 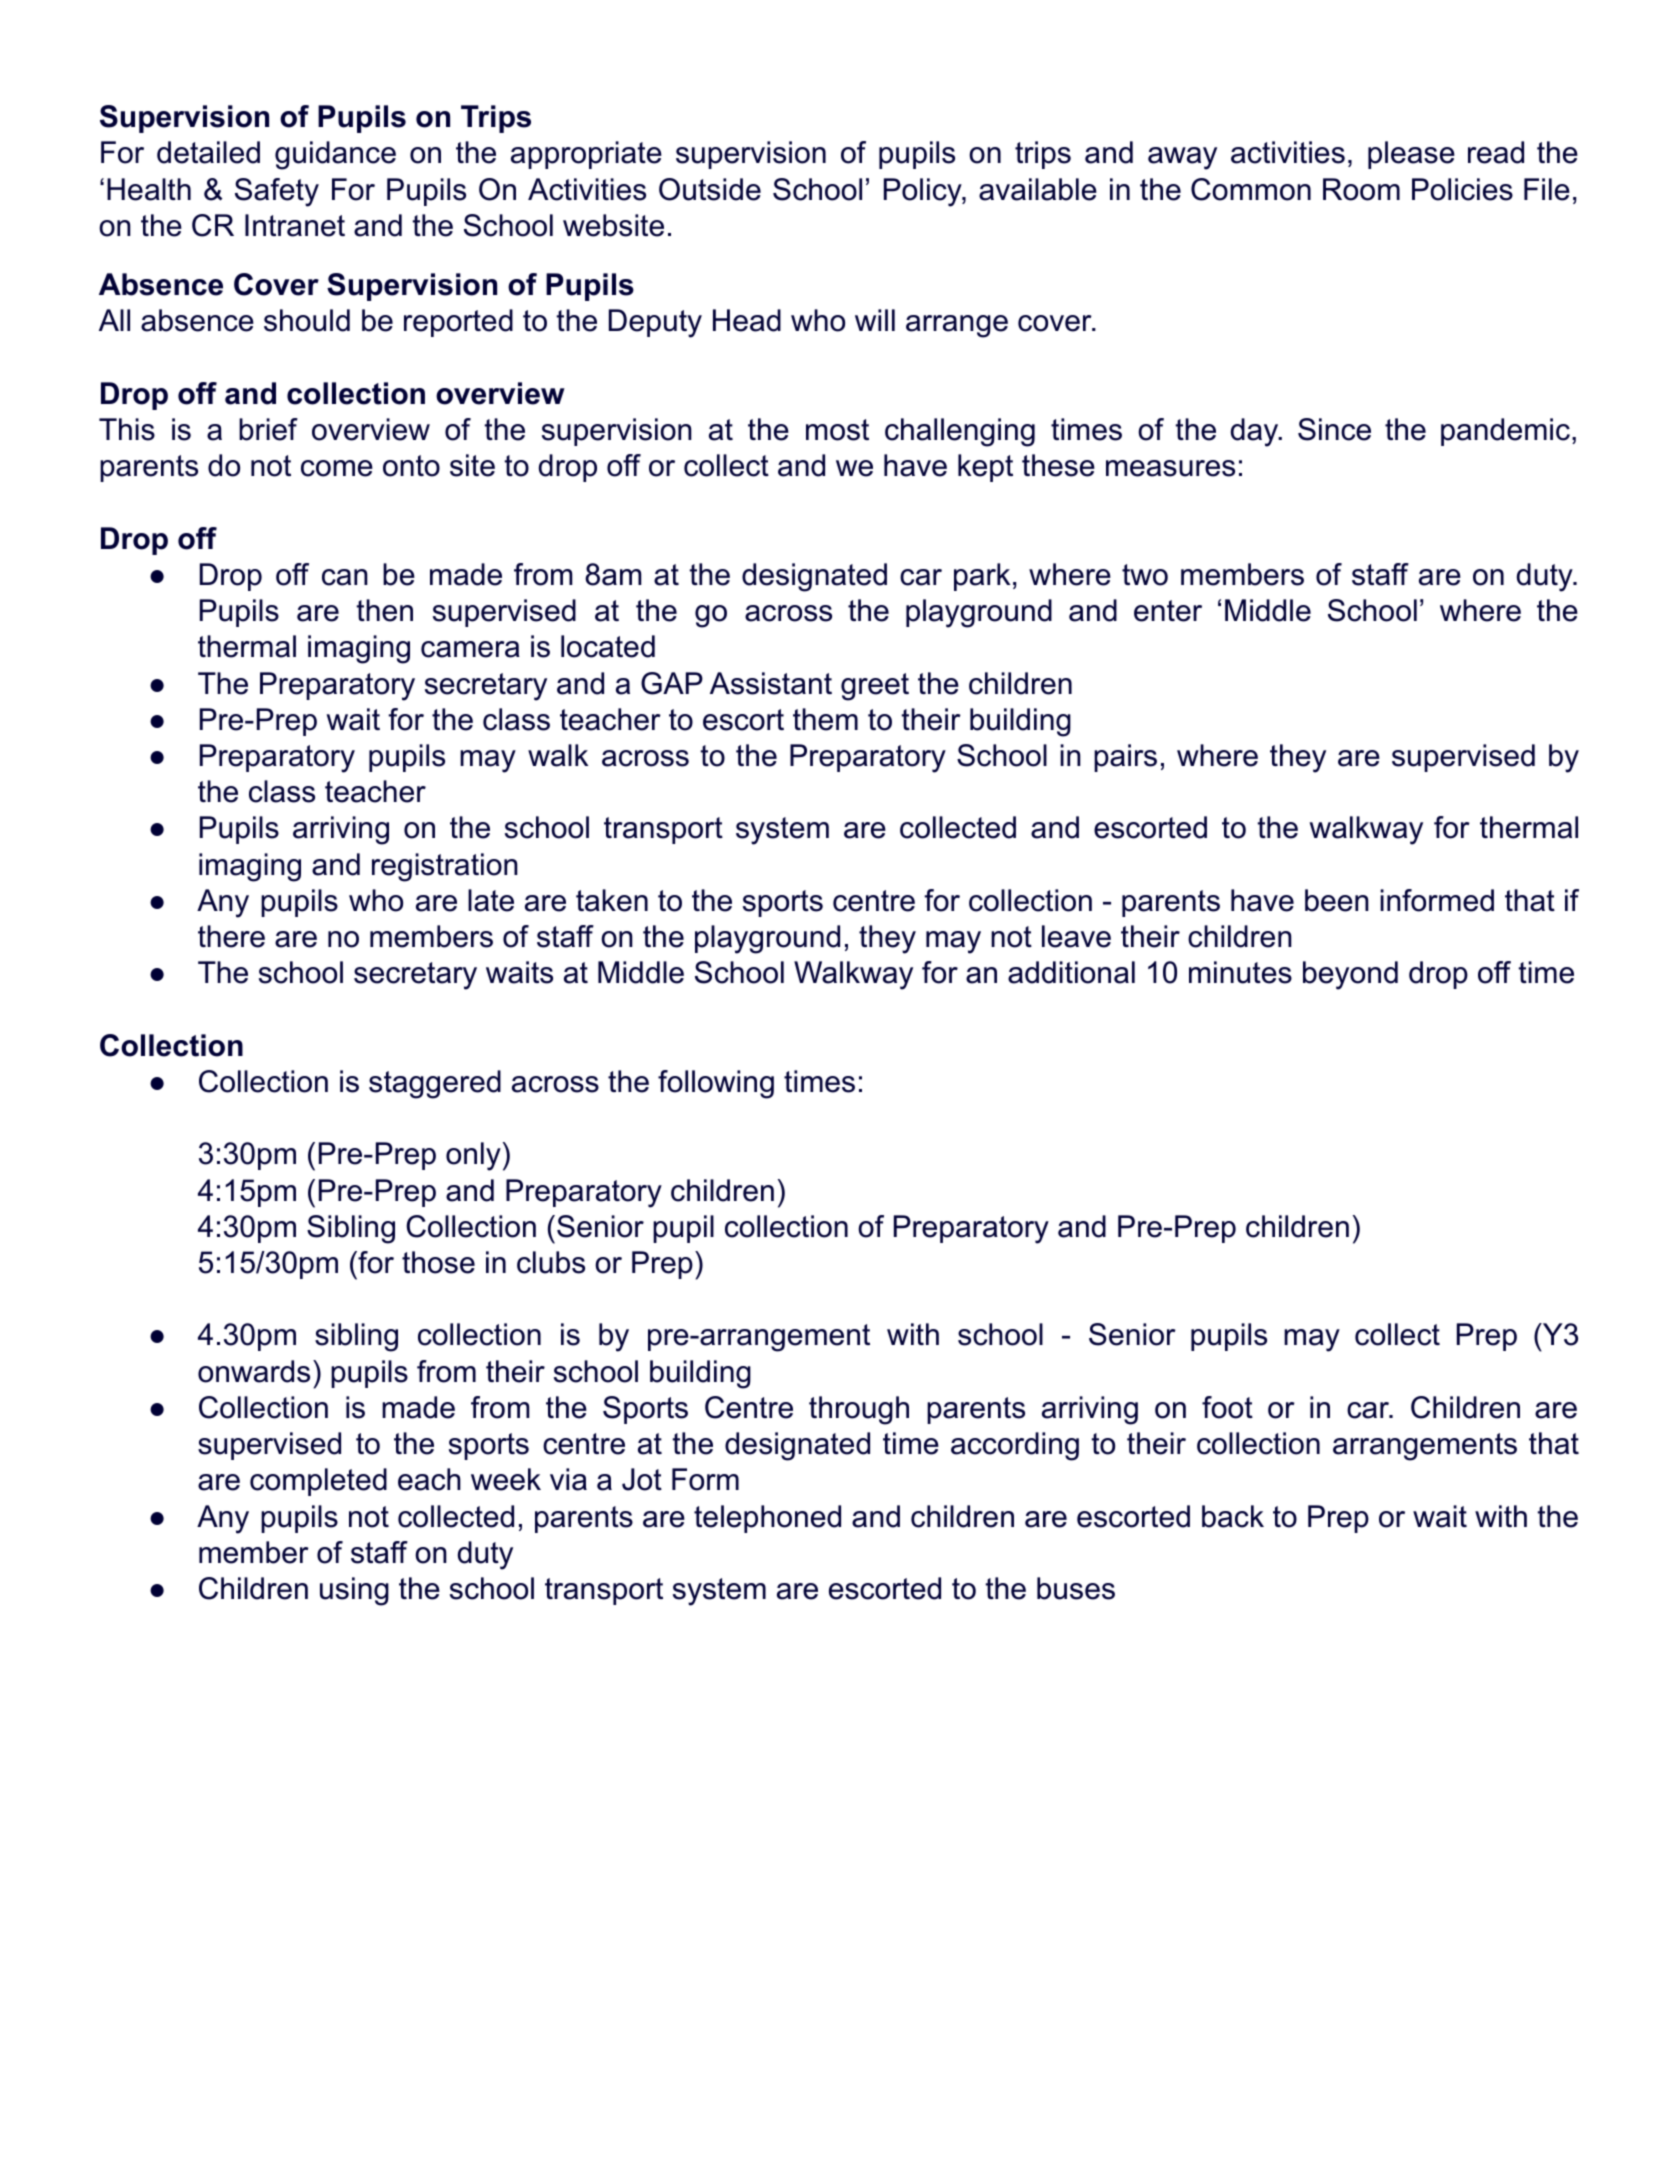 I want to click on staggered, so click(x=435, y=1084).
